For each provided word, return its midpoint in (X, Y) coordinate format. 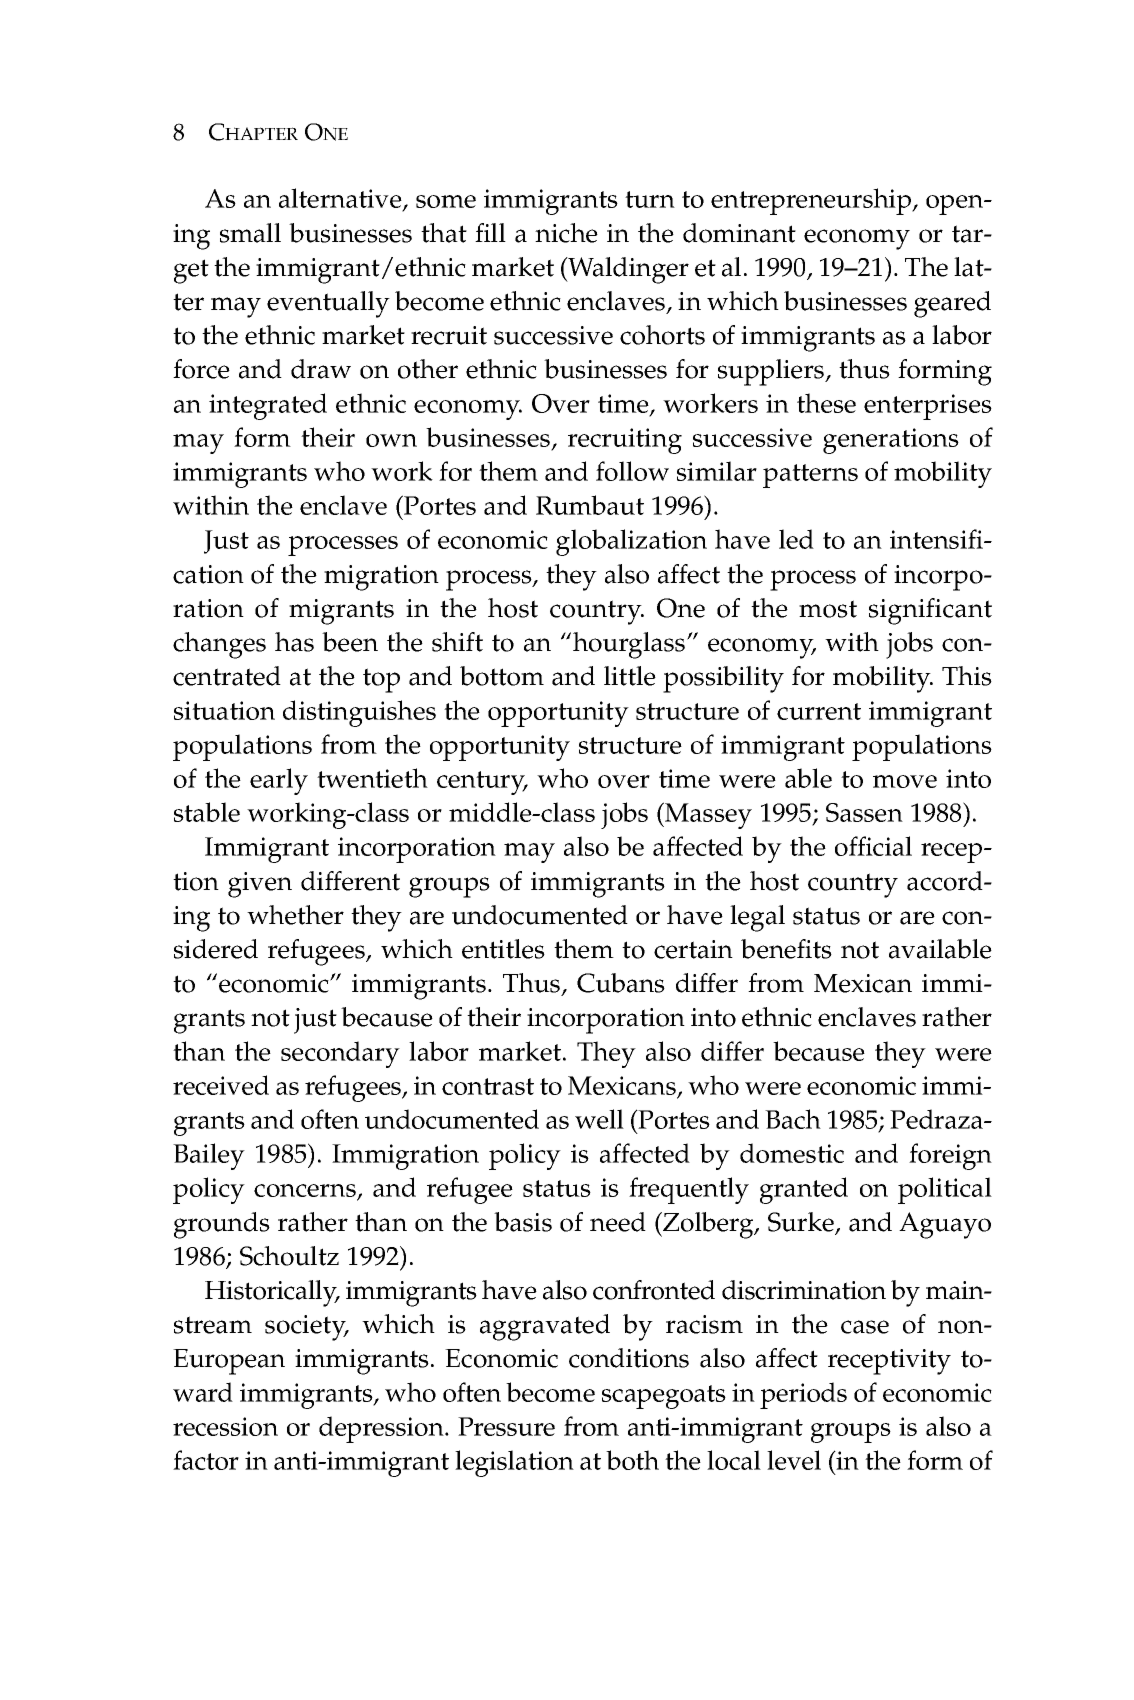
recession (225, 1426)
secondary (340, 1054)
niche (566, 233)
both (632, 1460)
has (294, 642)
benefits (786, 949)
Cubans (621, 983)
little (630, 676)
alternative (341, 199)
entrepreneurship (812, 201)
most (828, 609)
